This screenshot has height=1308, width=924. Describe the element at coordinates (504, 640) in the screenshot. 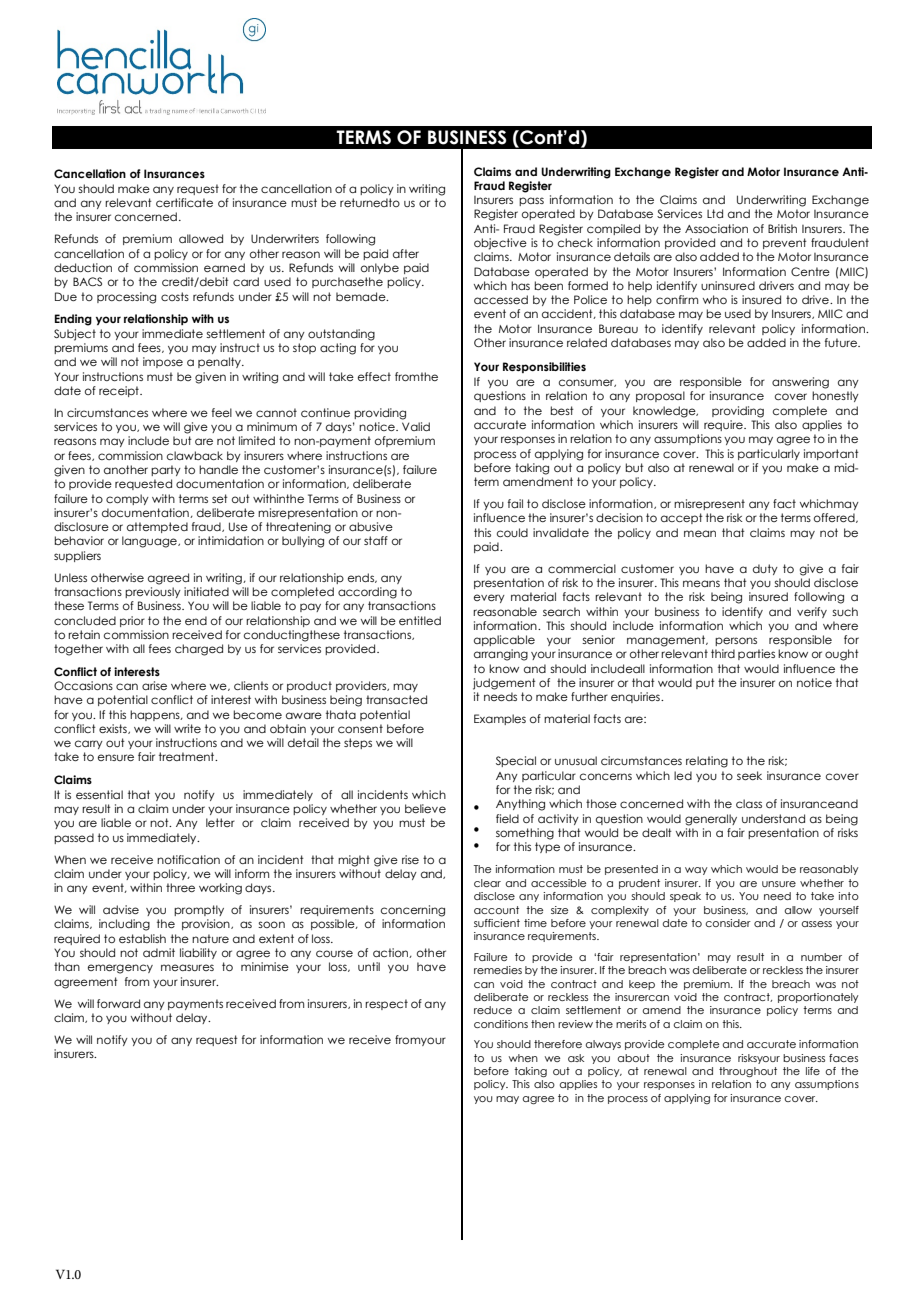

I see `applicable` at that location.
